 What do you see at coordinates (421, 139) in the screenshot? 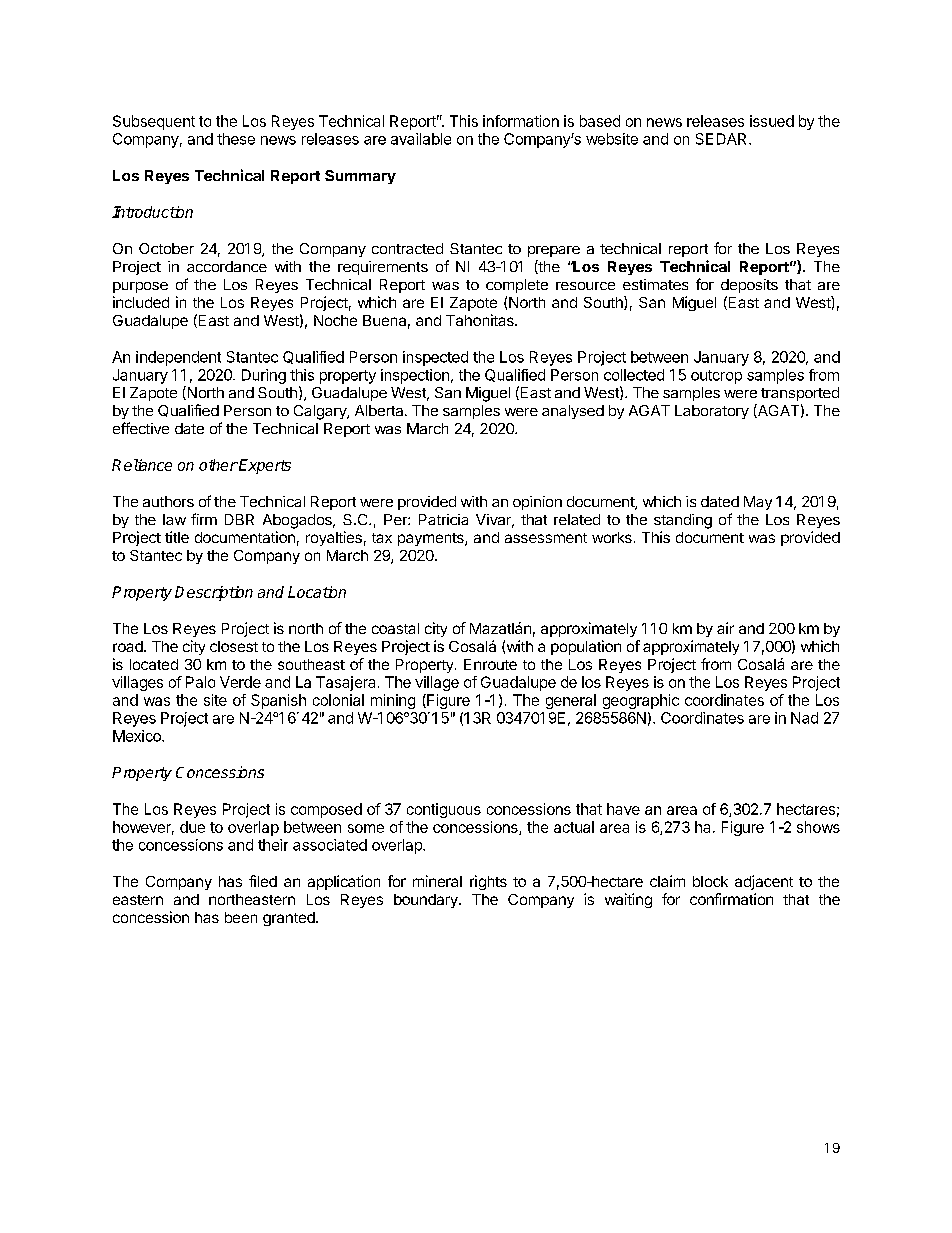
I see `available` at bounding box center [421, 139].
